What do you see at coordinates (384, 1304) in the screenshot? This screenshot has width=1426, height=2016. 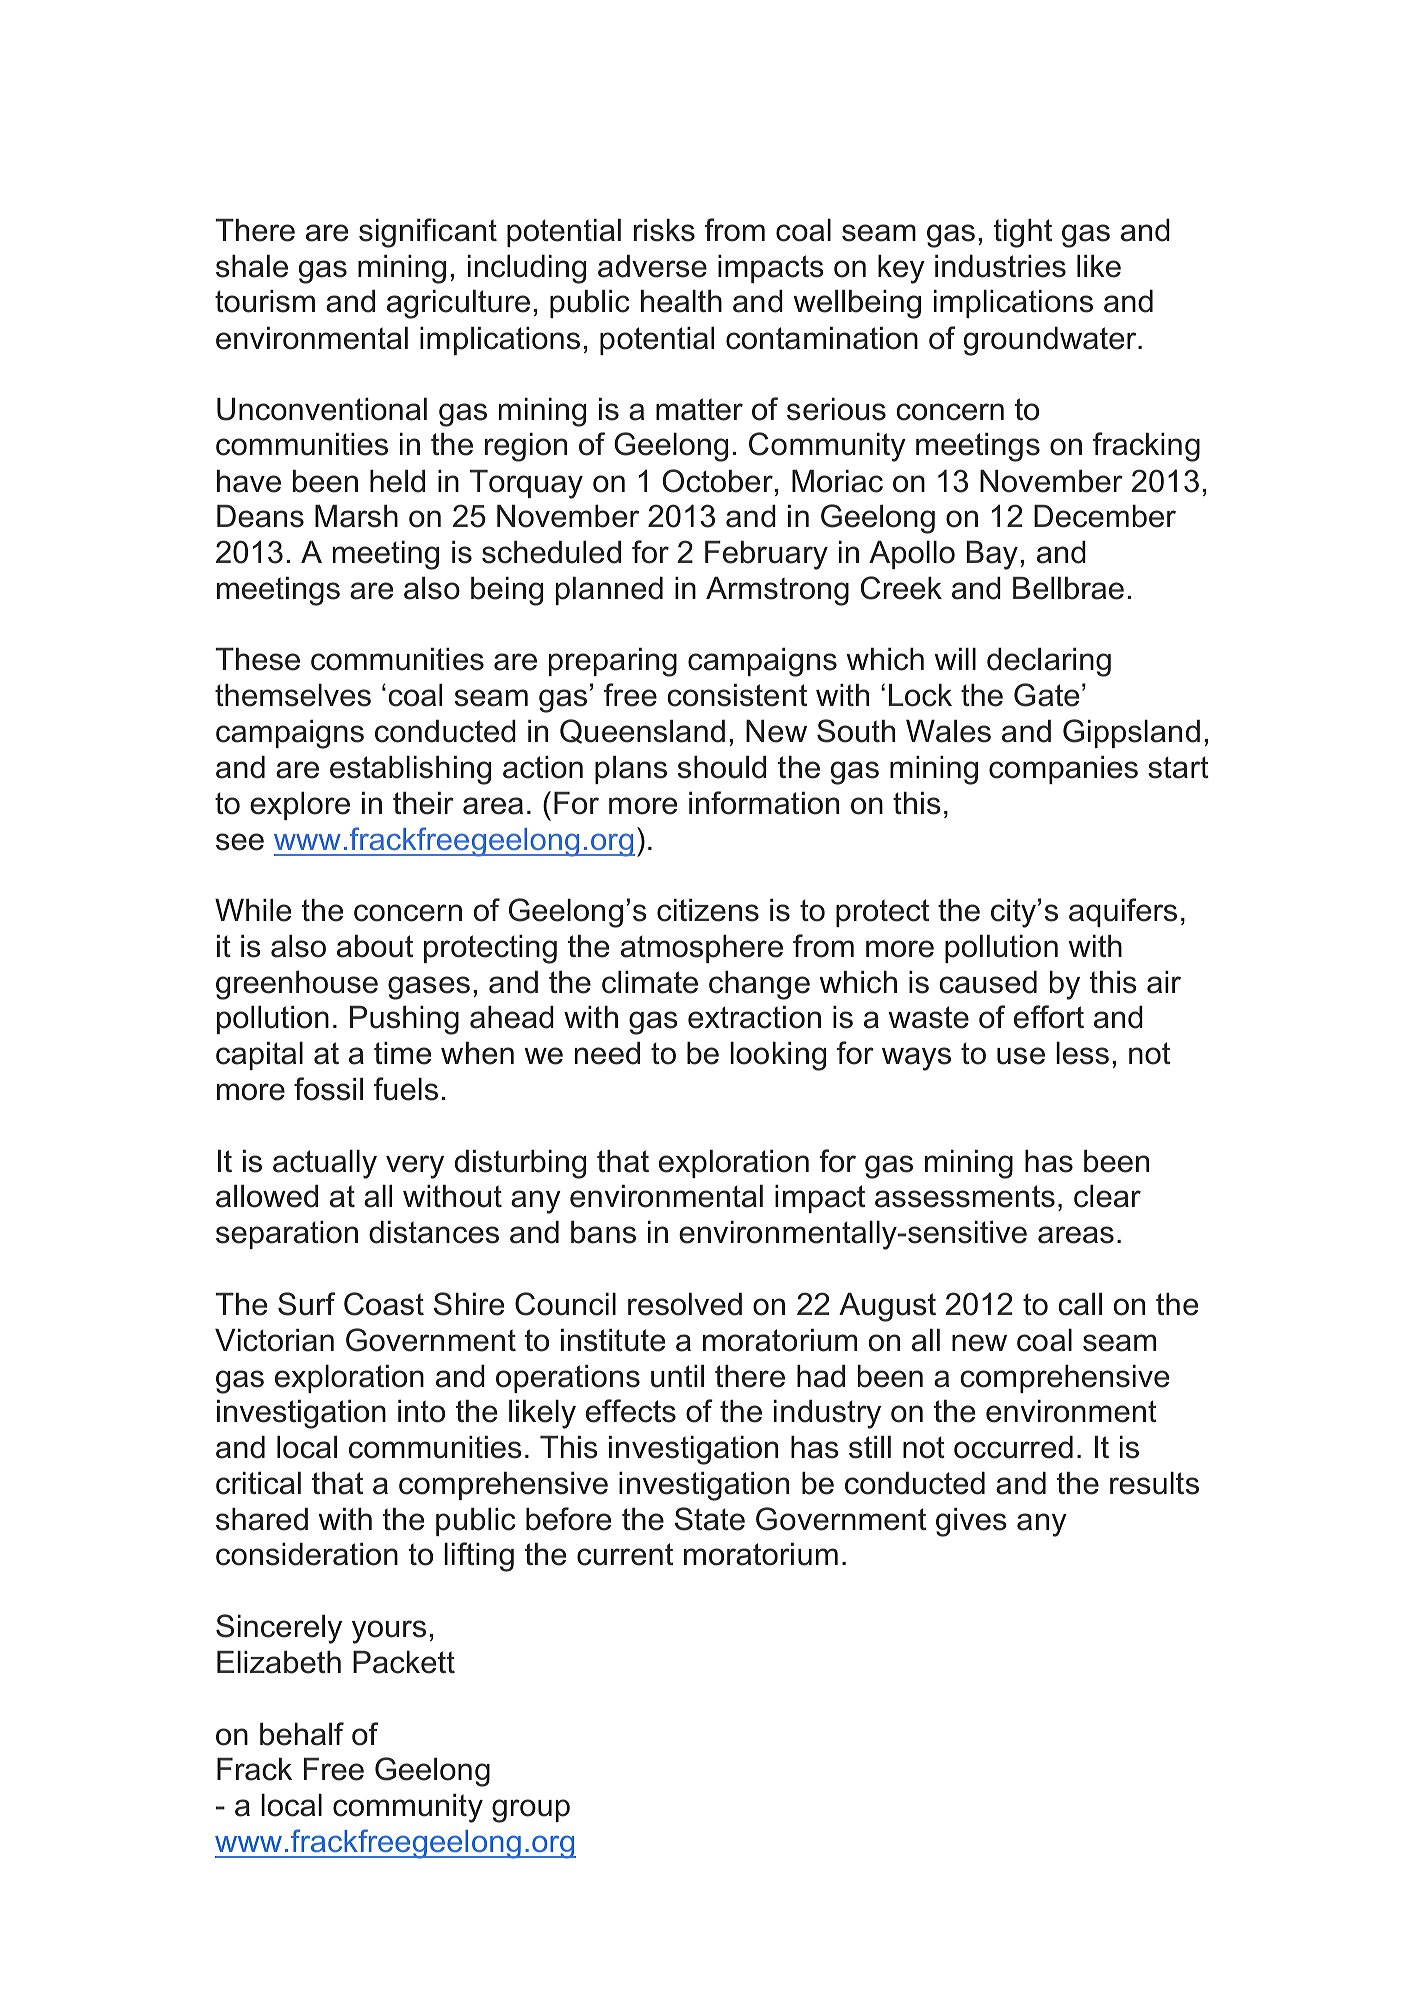 I see `Coast` at bounding box center [384, 1304].
